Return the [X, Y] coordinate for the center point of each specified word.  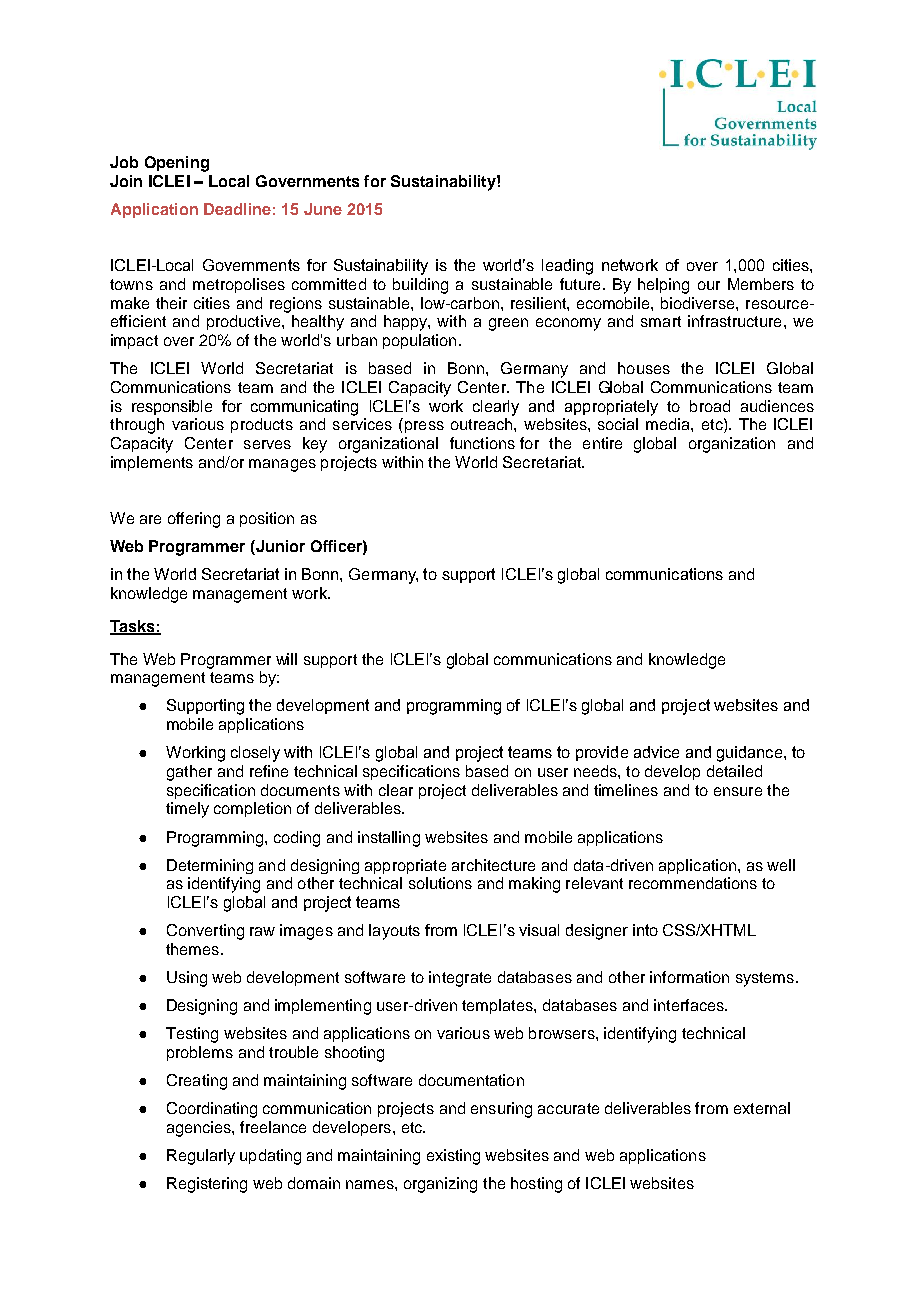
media [669, 424]
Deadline [237, 209]
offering [194, 520]
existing [453, 1157]
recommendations [693, 883]
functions [482, 443]
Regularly [201, 1157]
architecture [493, 865]
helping [663, 286]
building [420, 286]
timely [187, 810]
